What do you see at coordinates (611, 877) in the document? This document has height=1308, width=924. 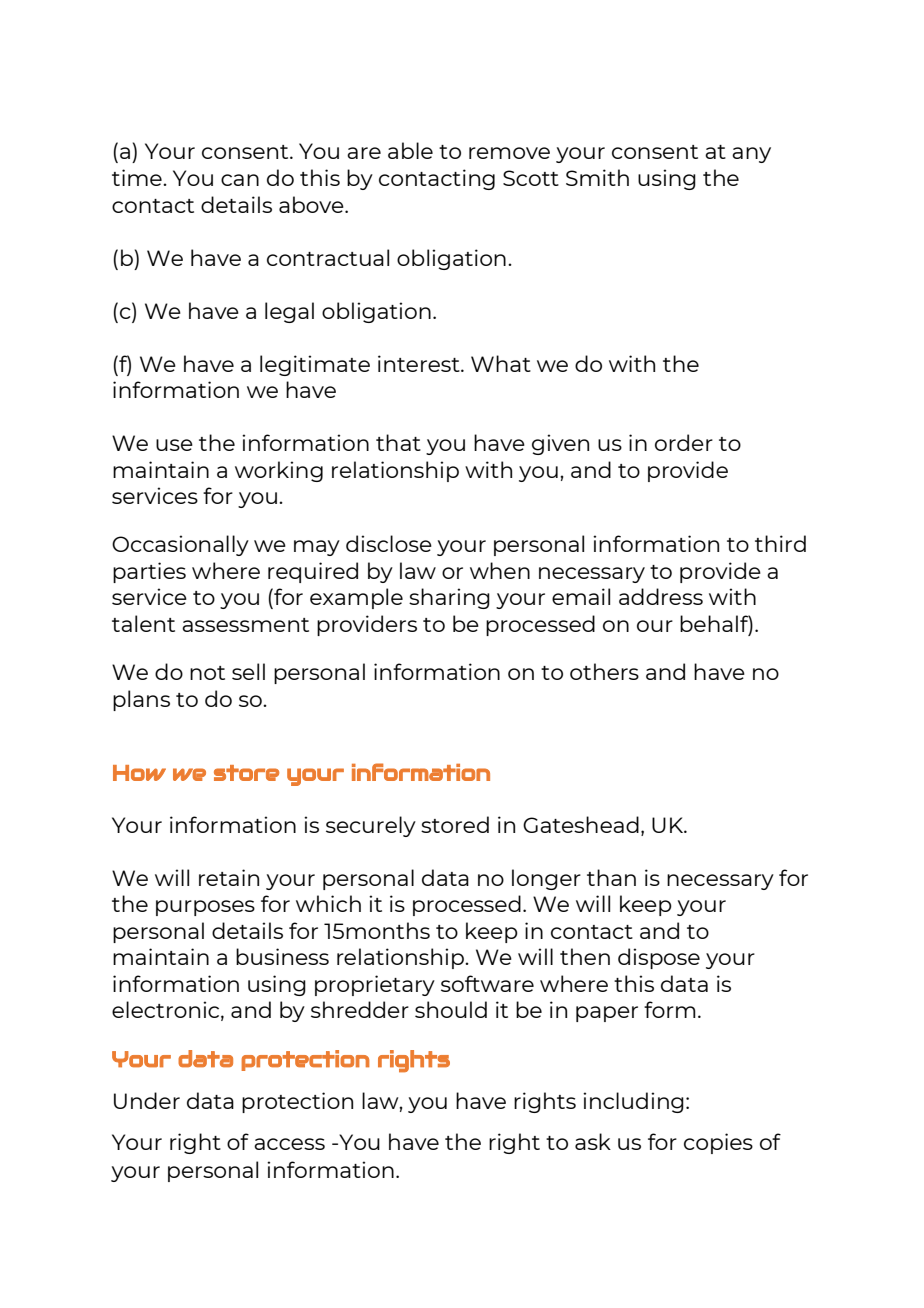 I see `than` at bounding box center [611, 877].
